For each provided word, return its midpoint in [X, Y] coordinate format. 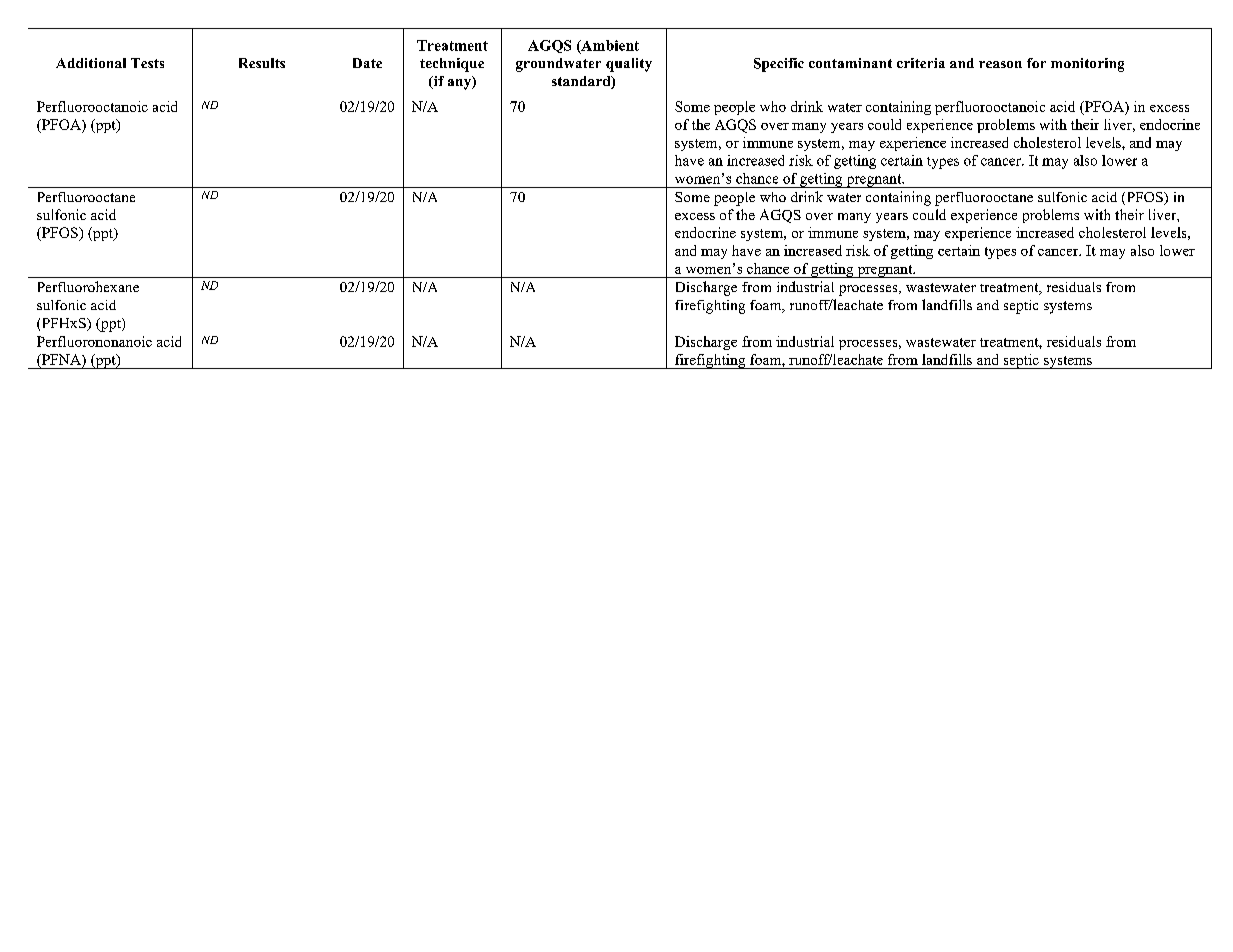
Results [262, 63]
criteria [921, 63]
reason [1000, 64]
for [1036, 63]
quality [629, 65]
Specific [779, 65]
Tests [147, 63]
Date [367, 63]
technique [452, 65]
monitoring [1087, 65]
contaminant [850, 63]
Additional [91, 63]
